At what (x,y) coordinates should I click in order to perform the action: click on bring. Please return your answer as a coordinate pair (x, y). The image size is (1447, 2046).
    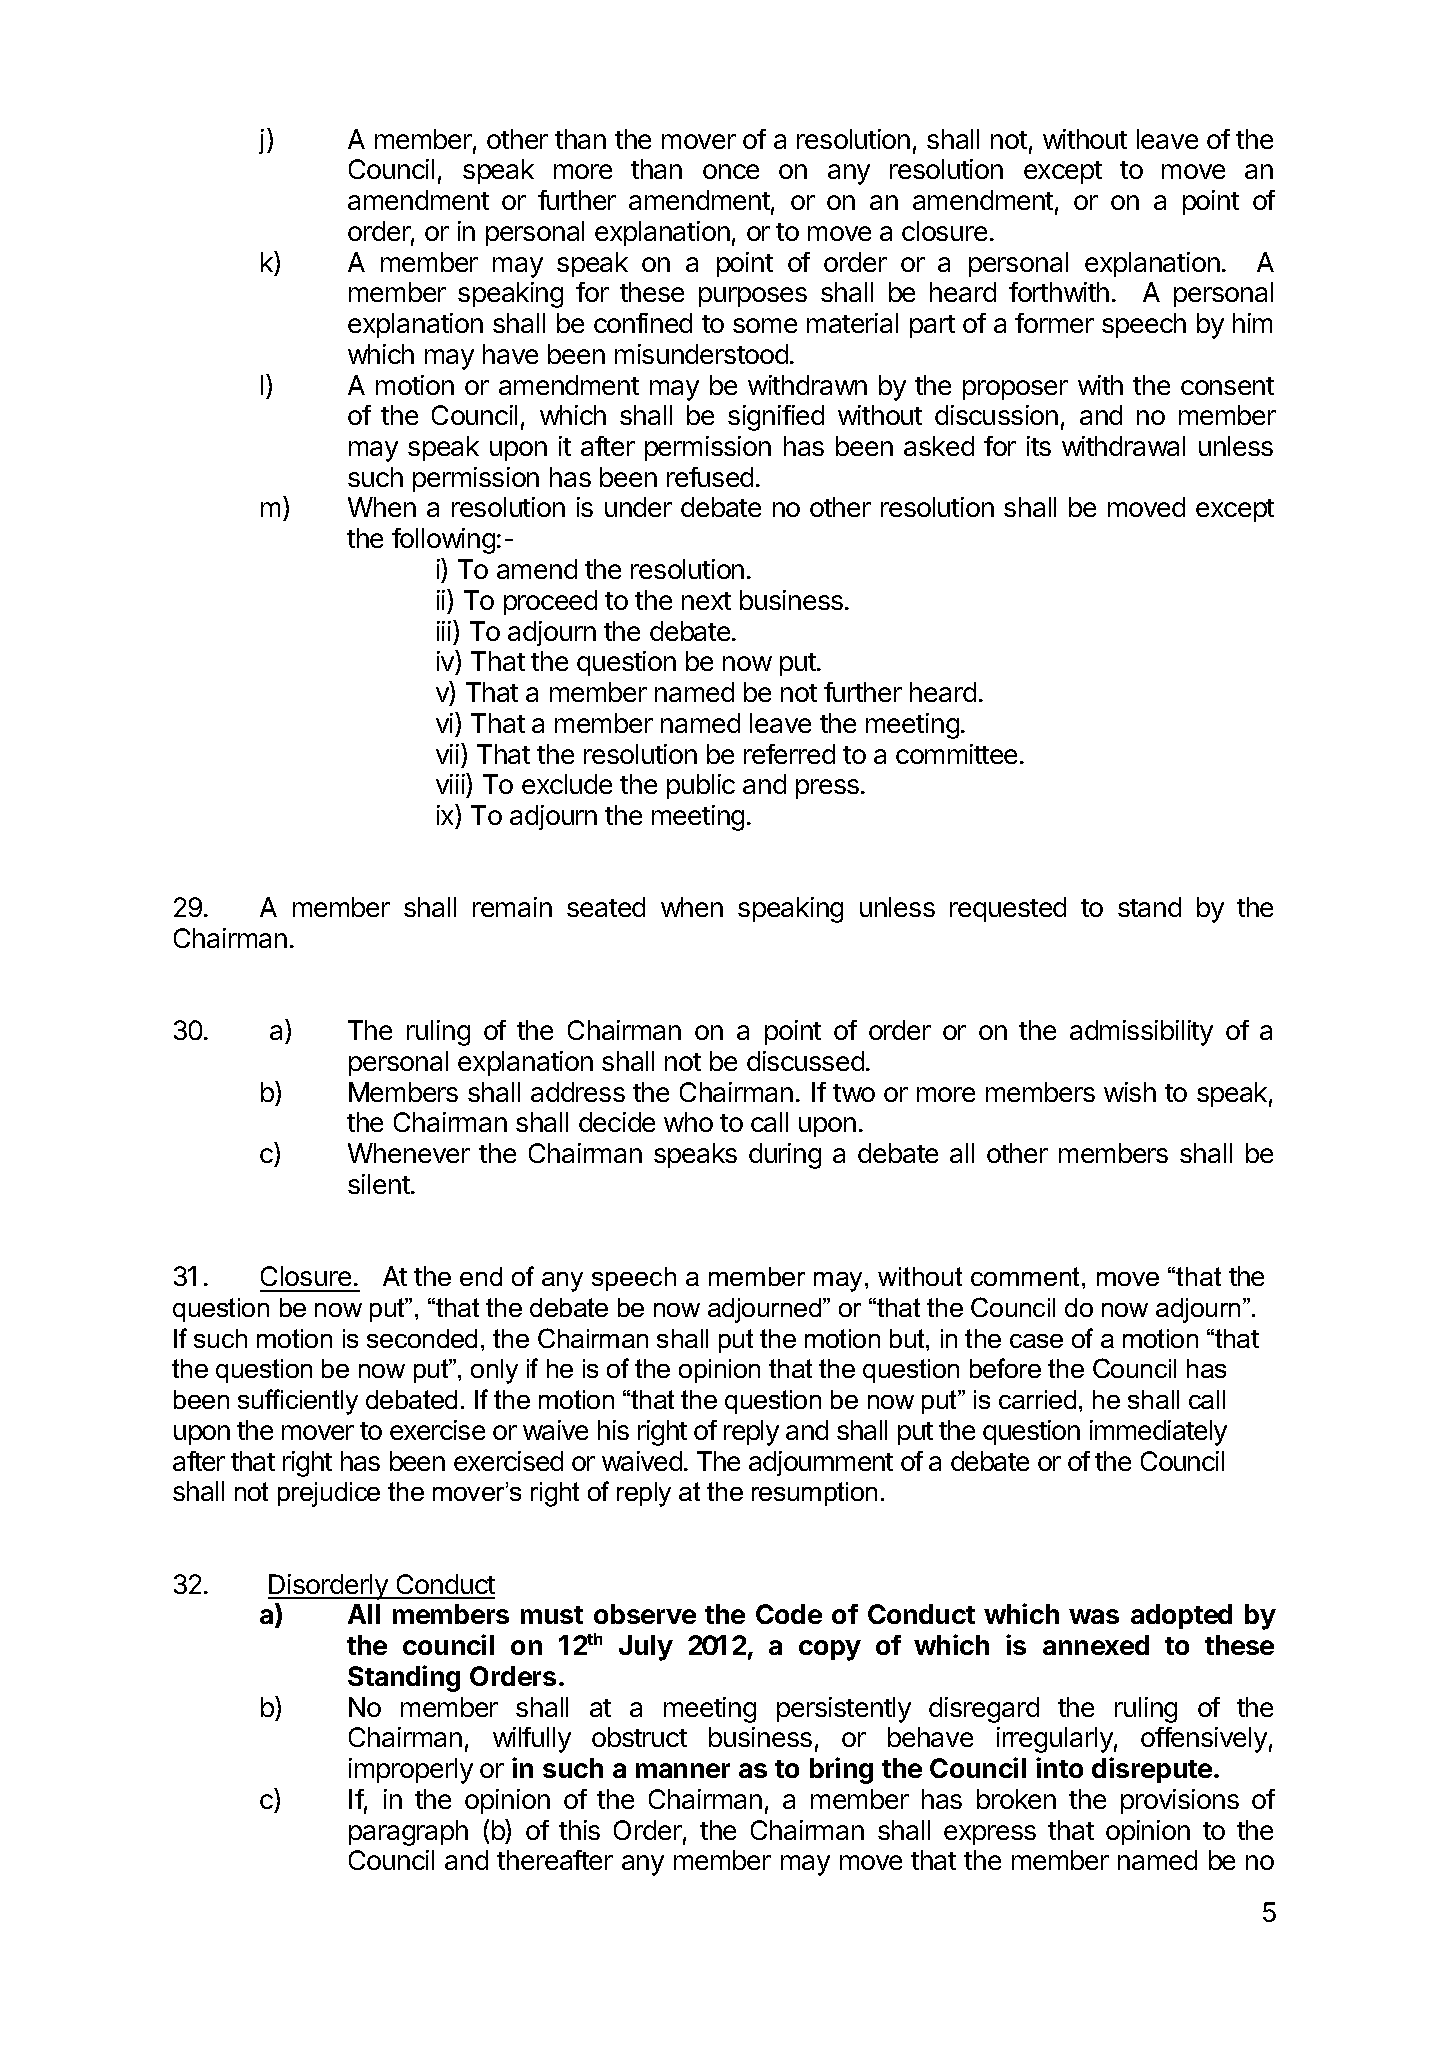
    Looking at the image, I should click on (841, 1770).
